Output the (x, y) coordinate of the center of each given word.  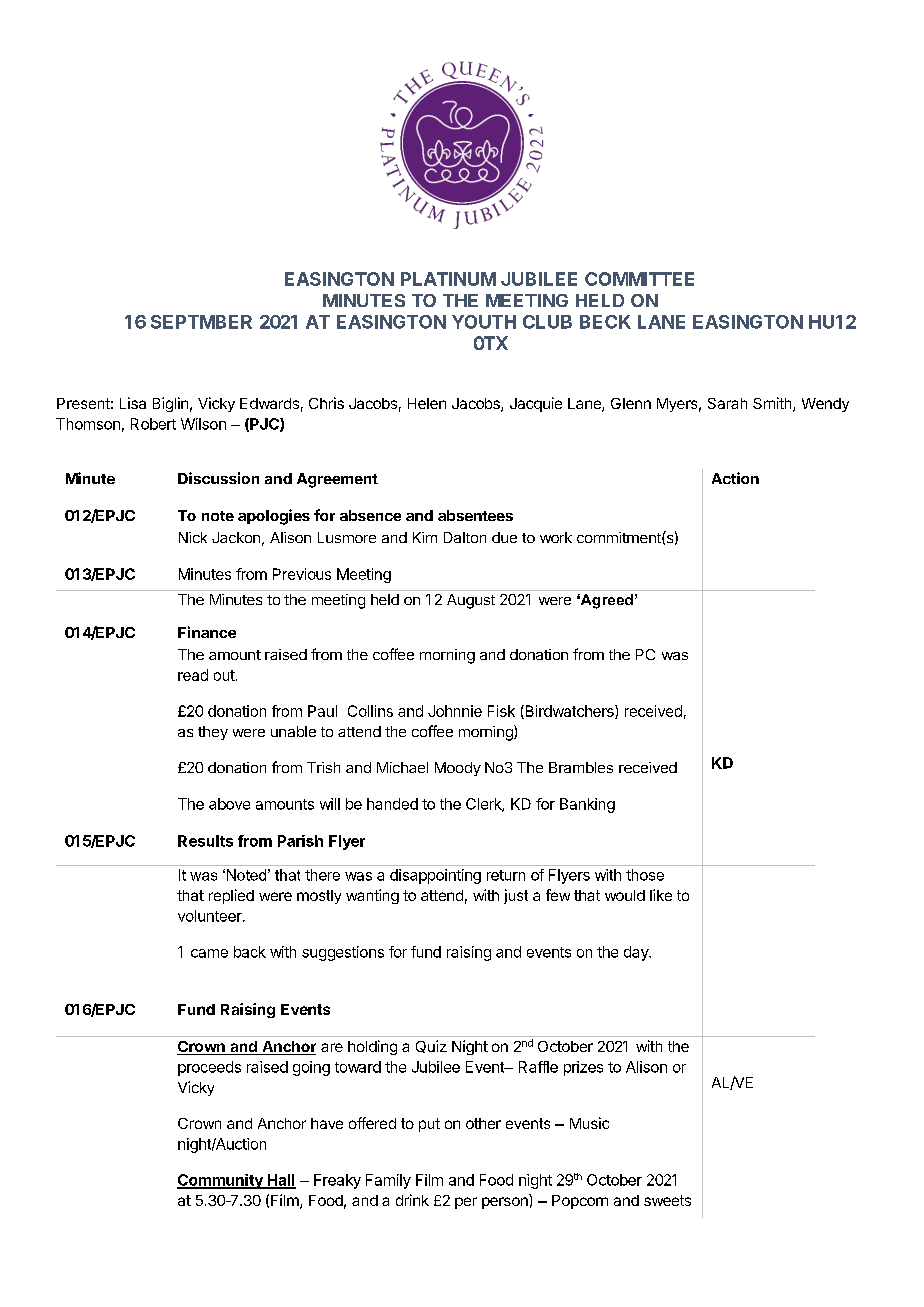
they (213, 733)
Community (221, 1181)
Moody (458, 769)
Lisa (133, 403)
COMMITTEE (639, 279)
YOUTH (484, 322)
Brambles (581, 767)
